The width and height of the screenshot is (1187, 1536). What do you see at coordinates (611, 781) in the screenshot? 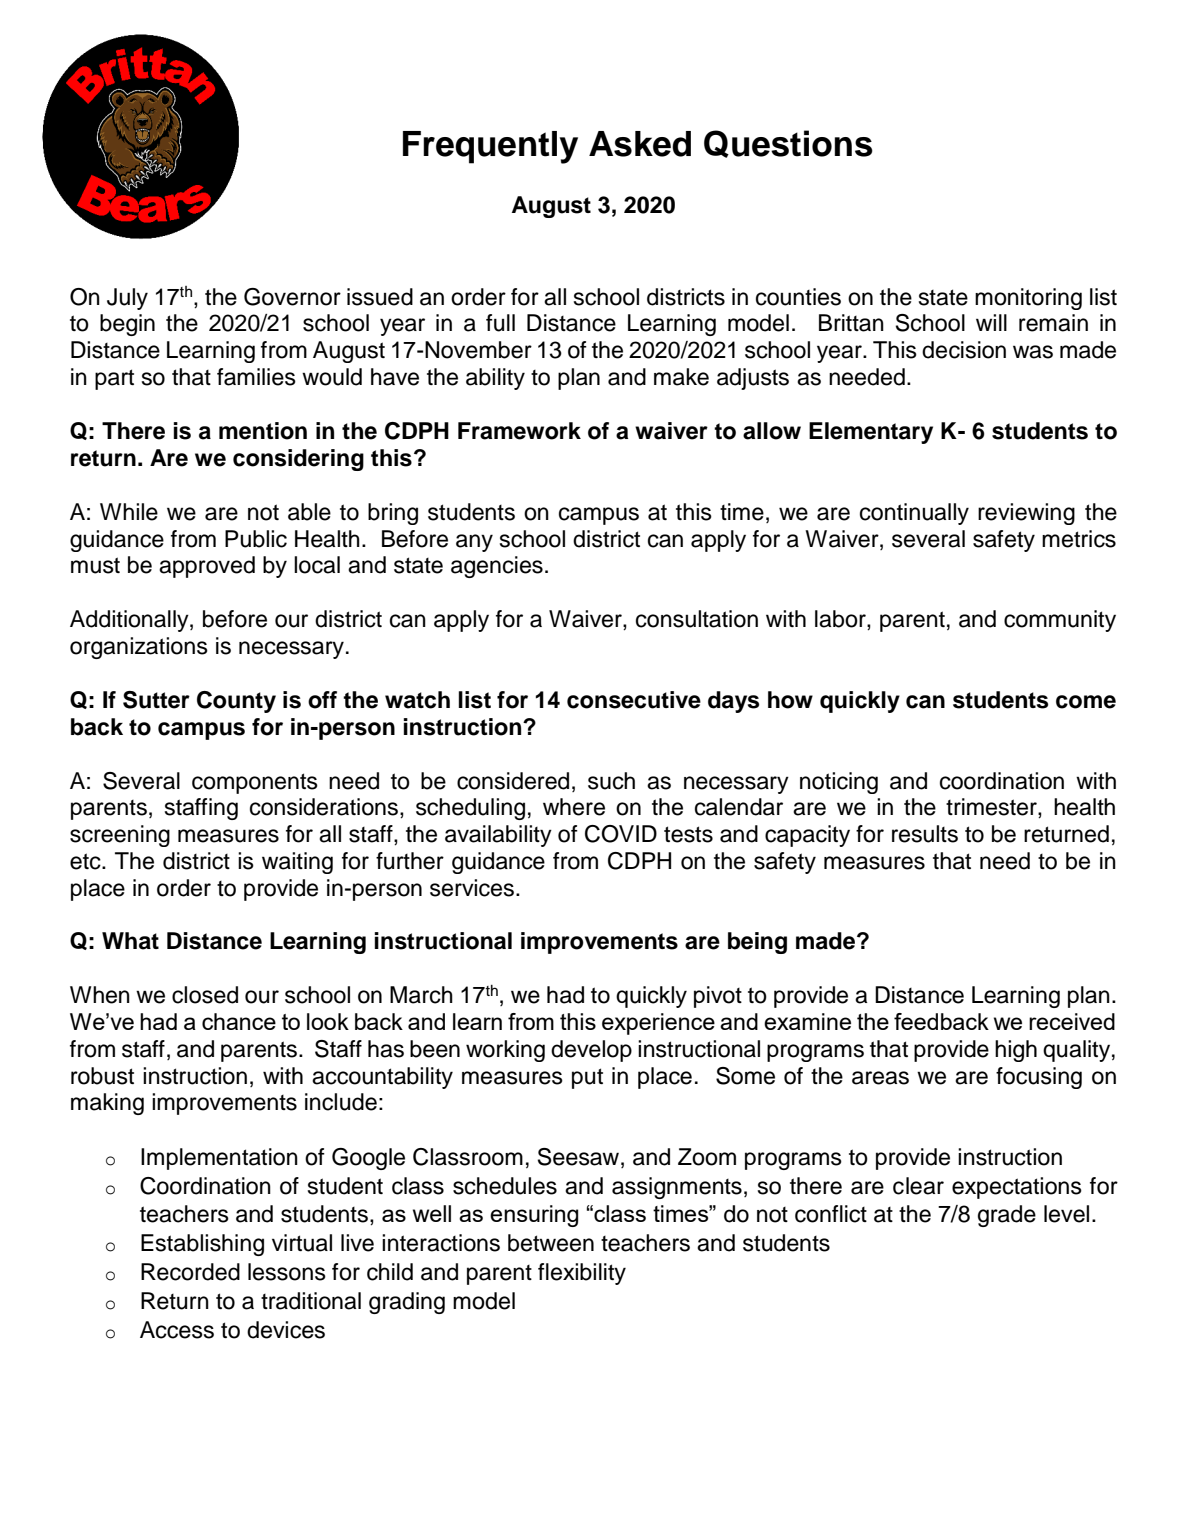
I see `such` at bounding box center [611, 781].
